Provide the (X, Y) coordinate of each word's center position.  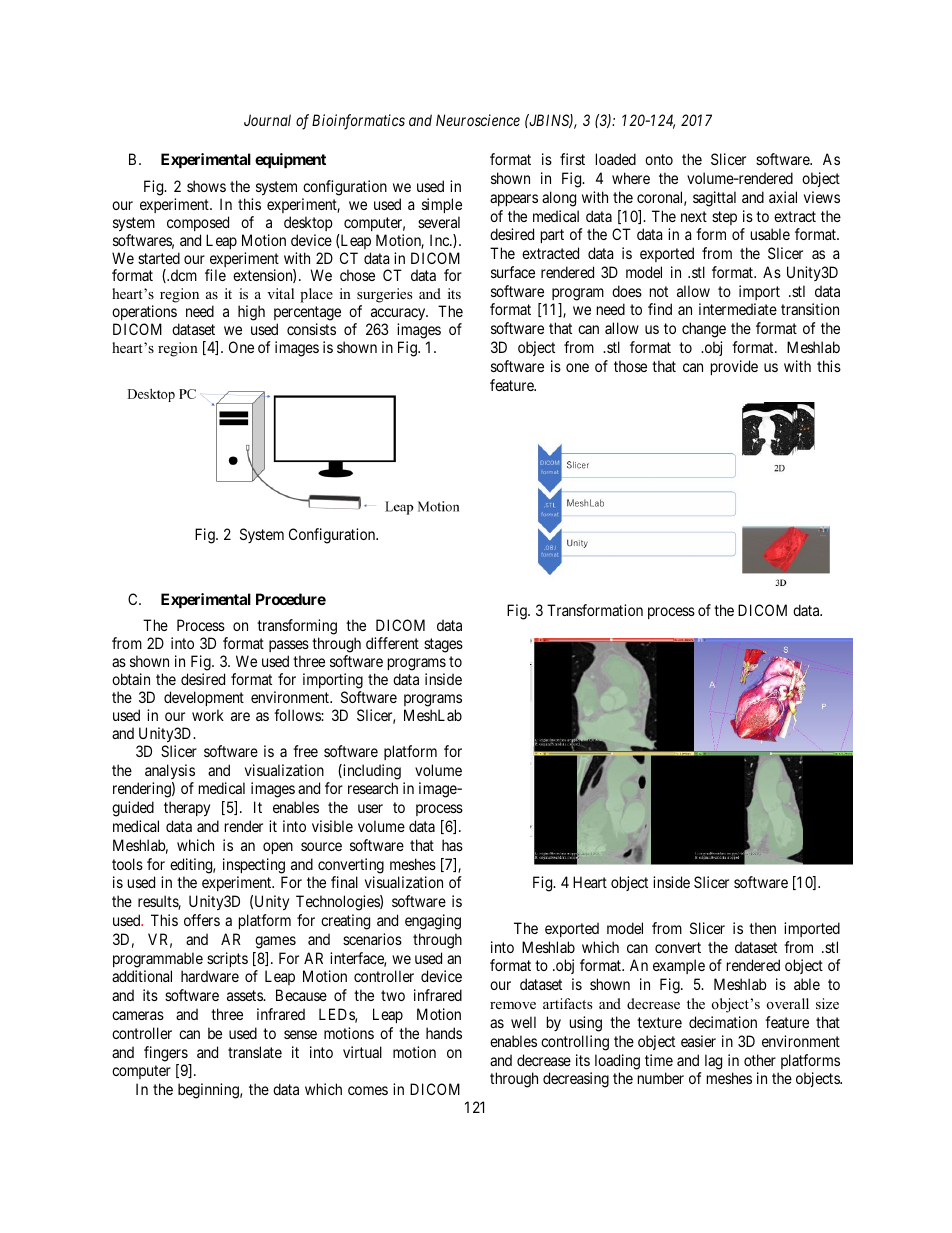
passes (289, 648)
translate (255, 1052)
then (762, 928)
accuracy (398, 316)
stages (443, 645)
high (251, 313)
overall (788, 1003)
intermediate (738, 309)
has (452, 845)
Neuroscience (478, 120)
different (392, 643)
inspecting (254, 866)
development (204, 698)
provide (734, 367)
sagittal (714, 199)
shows (206, 186)
